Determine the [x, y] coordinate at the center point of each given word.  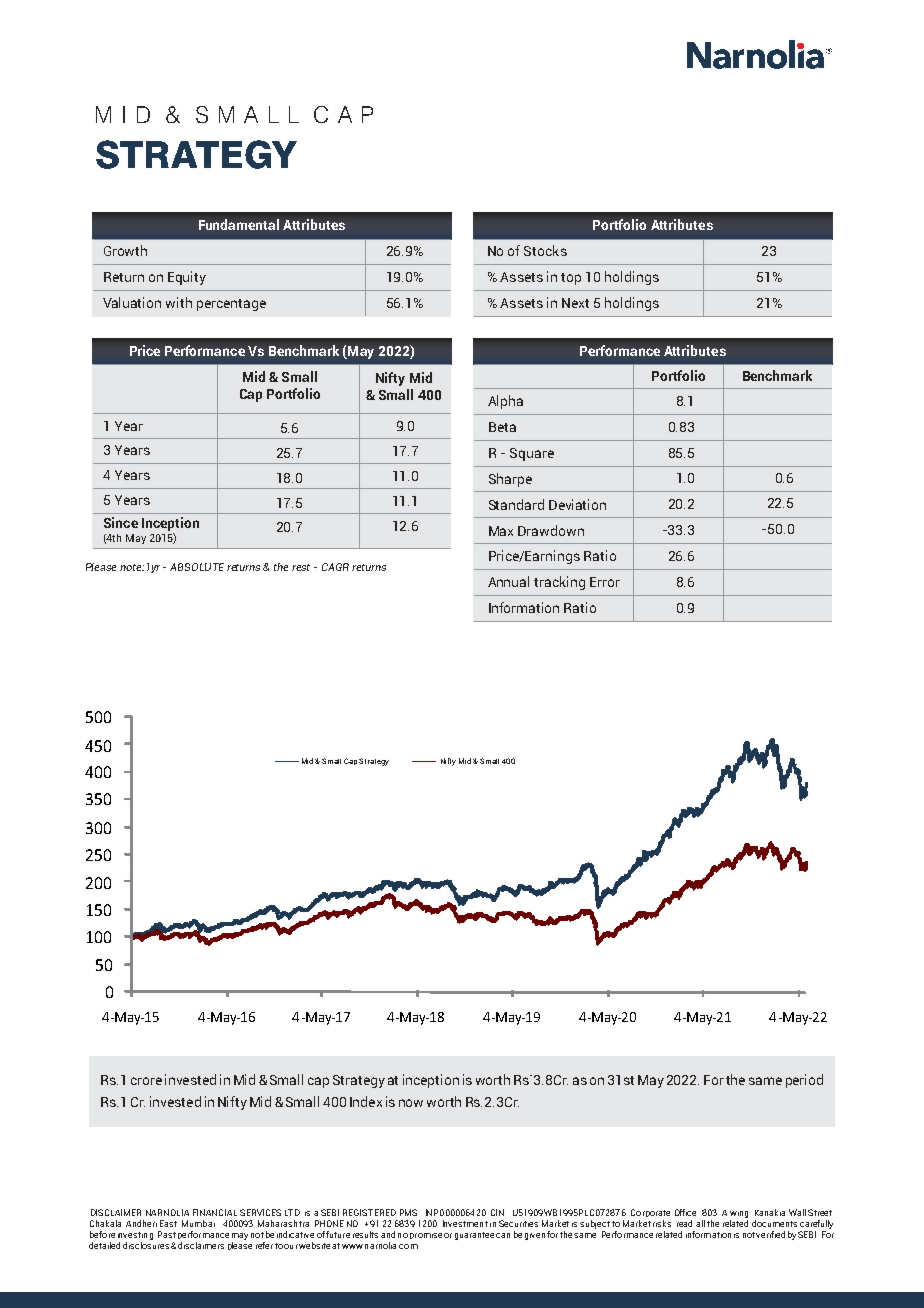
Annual [508, 581]
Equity [187, 278]
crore [146, 1081]
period [804, 1081]
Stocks [545, 250]
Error [605, 582]
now [411, 1103]
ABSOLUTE [197, 567]
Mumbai [198, 1223]
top [571, 279]
